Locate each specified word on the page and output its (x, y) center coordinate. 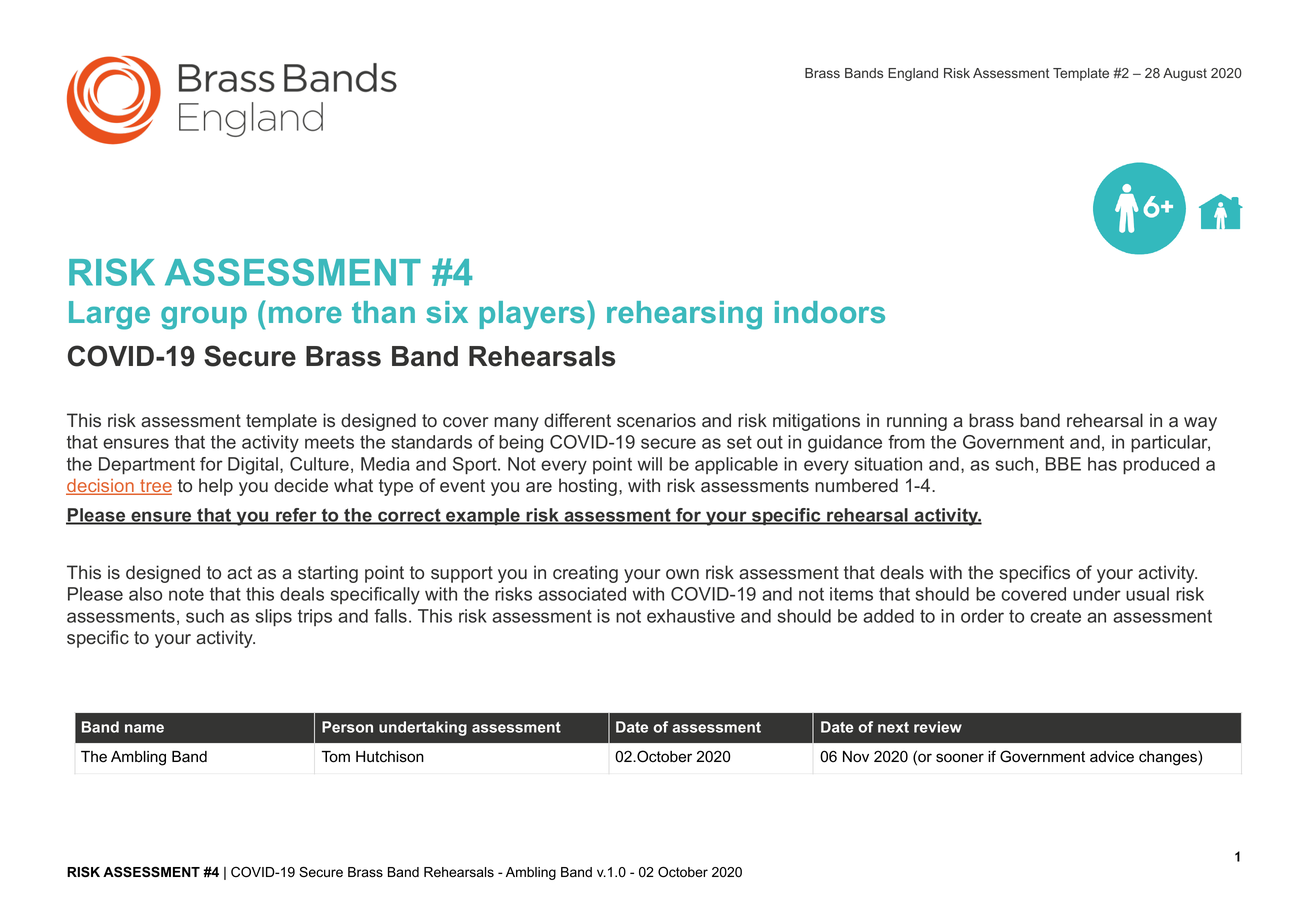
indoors (830, 312)
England (913, 74)
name (144, 728)
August (1185, 74)
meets (329, 442)
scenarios (656, 420)
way (1200, 424)
